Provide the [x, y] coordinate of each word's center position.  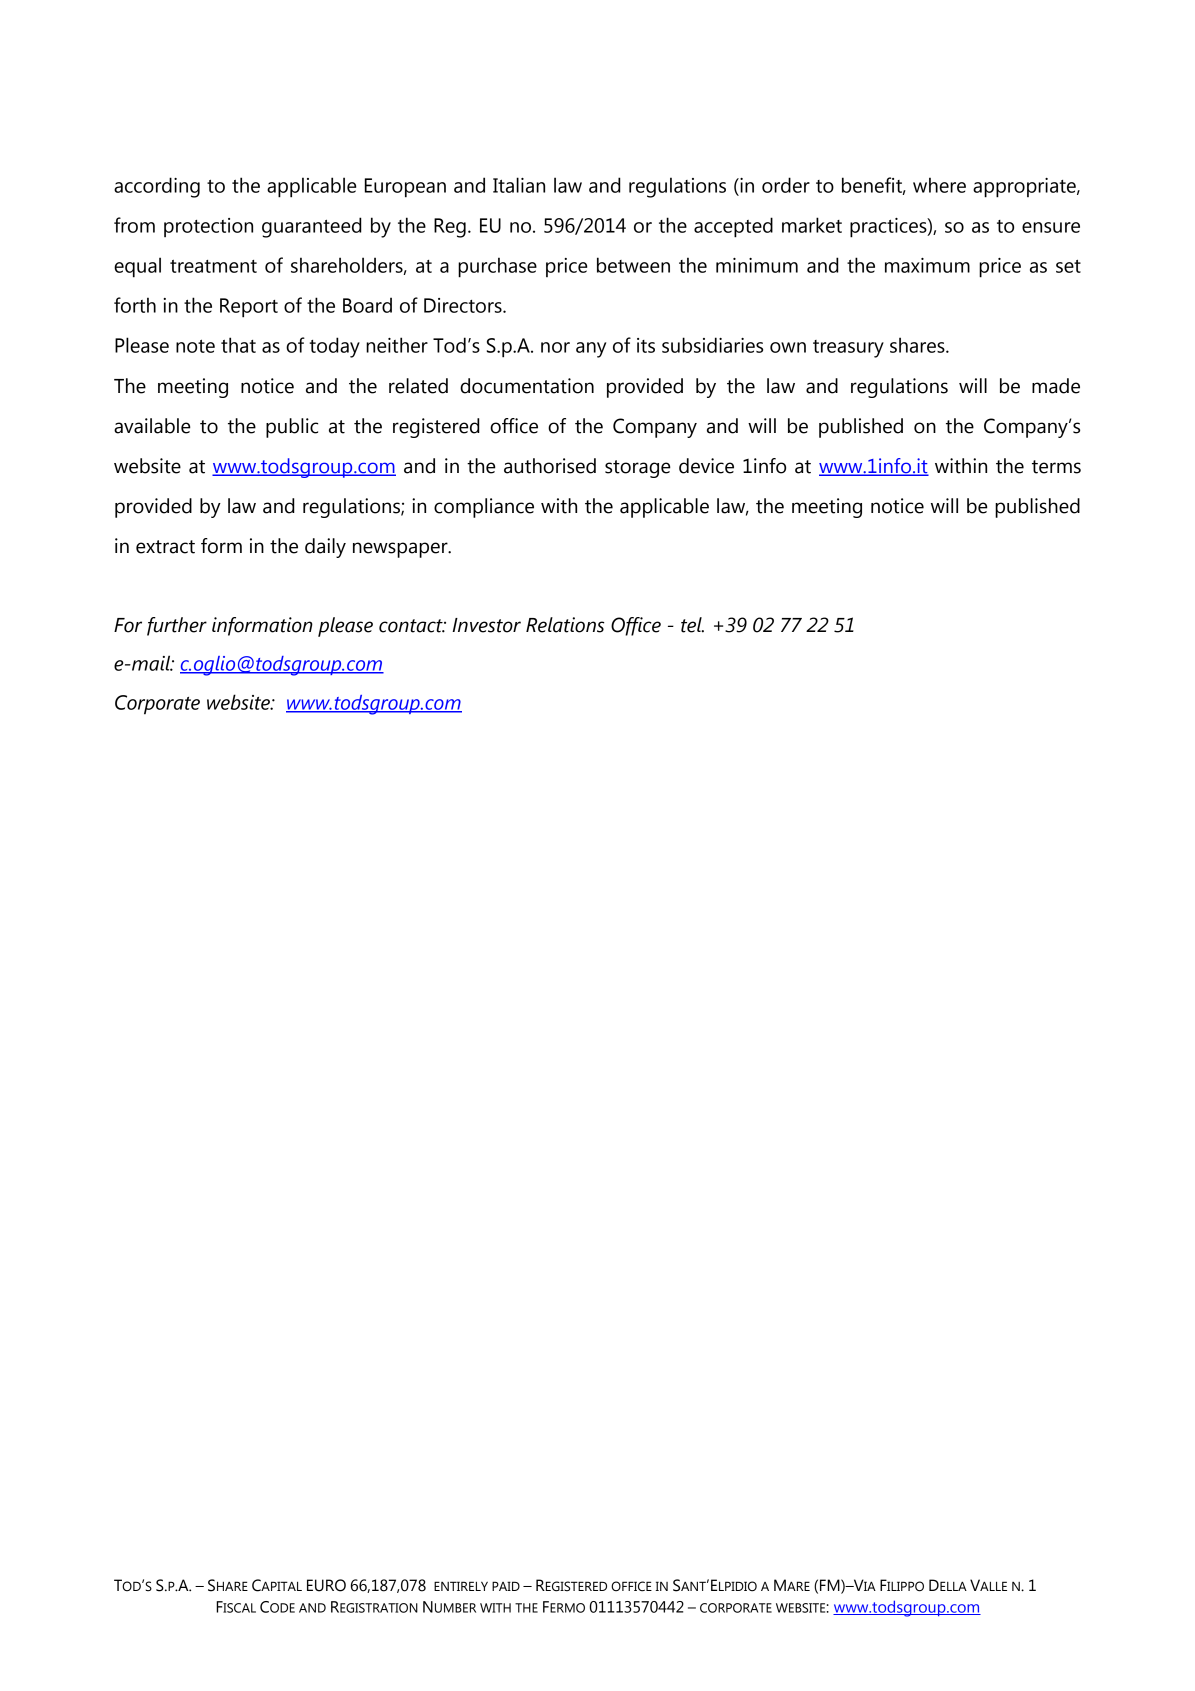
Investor [486, 625]
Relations [565, 625]
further [177, 626]
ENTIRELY [461, 1586]
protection [208, 227]
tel [692, 625]
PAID [506, 1586]
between [633, 265]
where [939, 185]
